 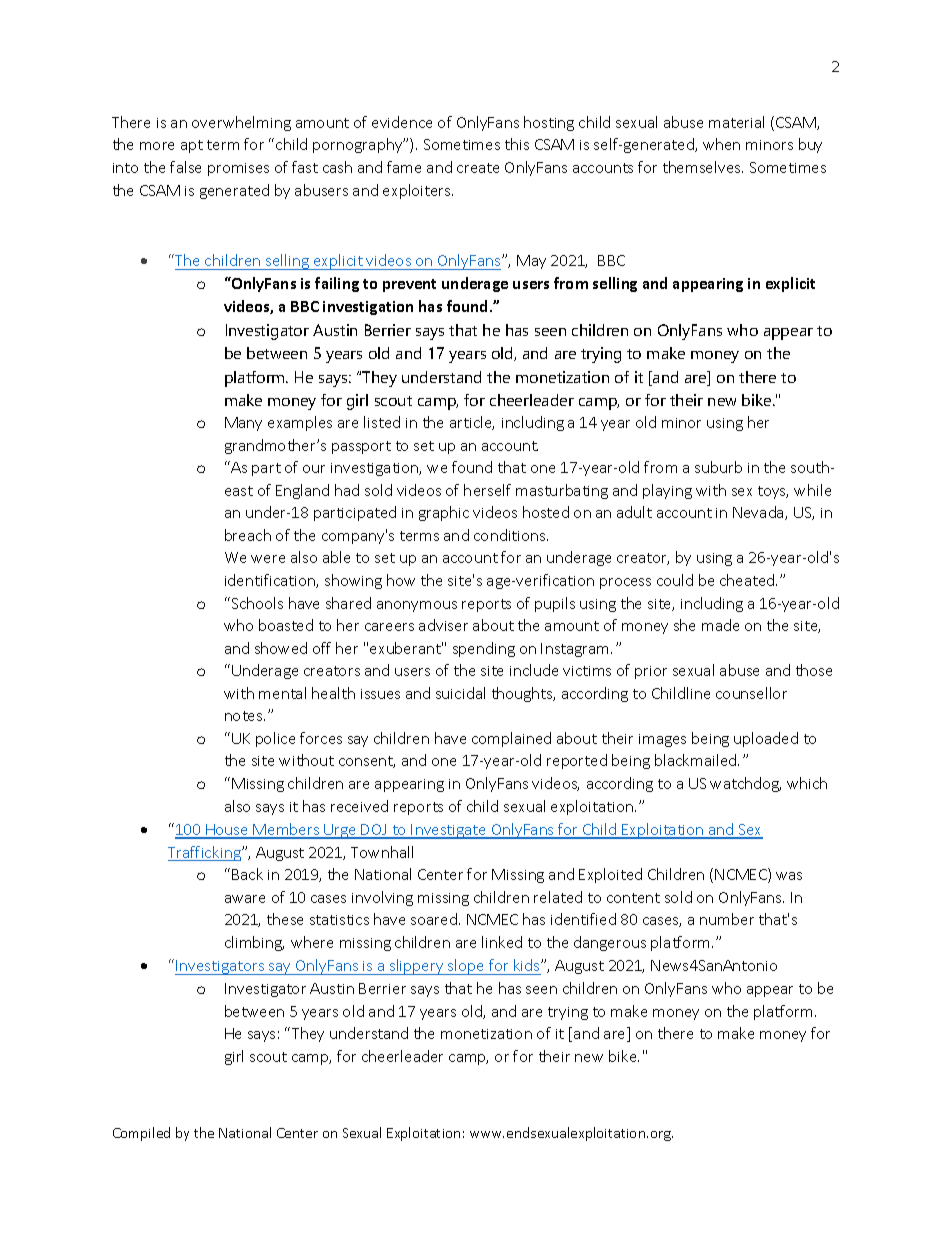 I want to click on made, so click(x=720, y=625).
